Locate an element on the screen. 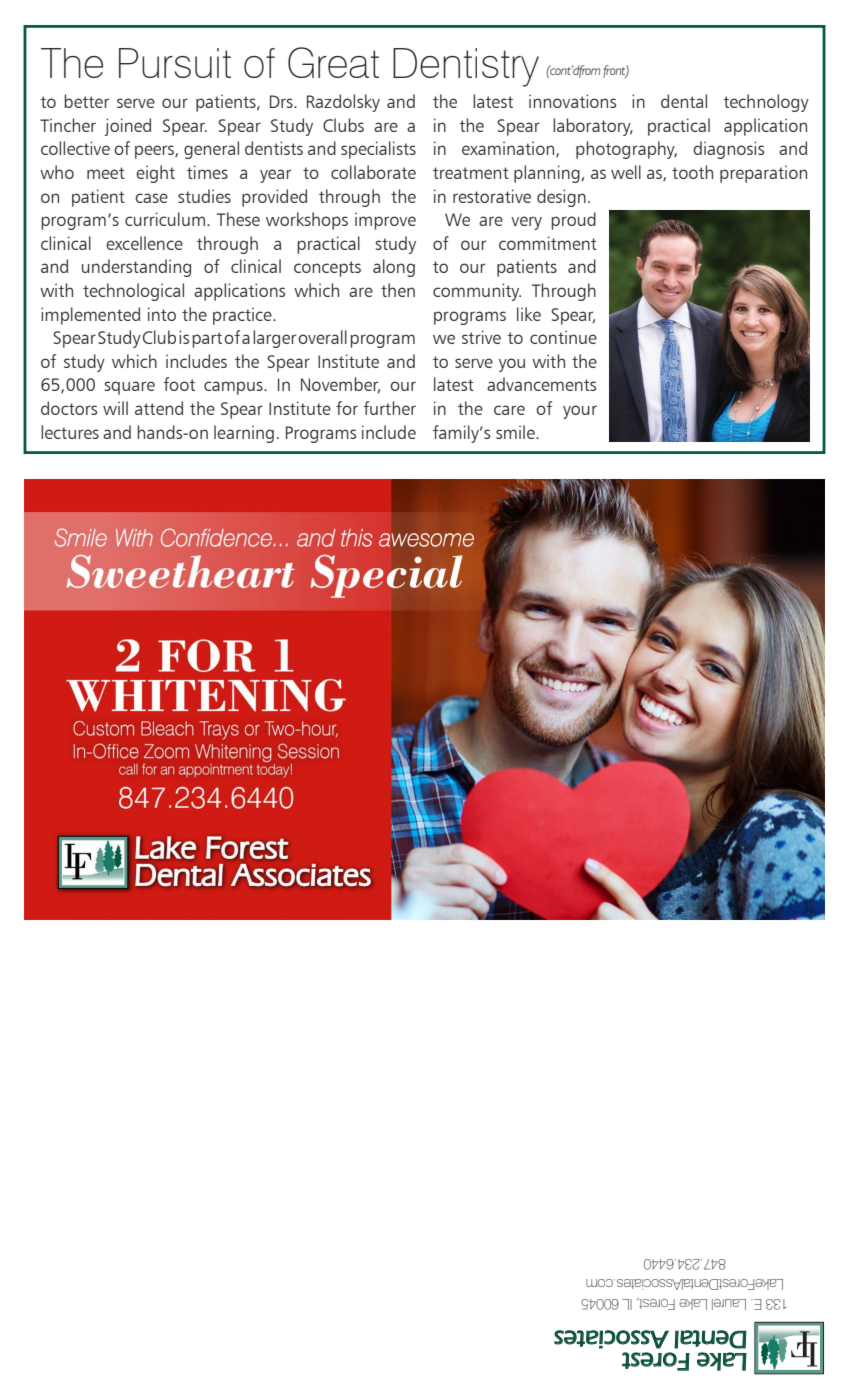  technology is located at coordinates (766, 103).
